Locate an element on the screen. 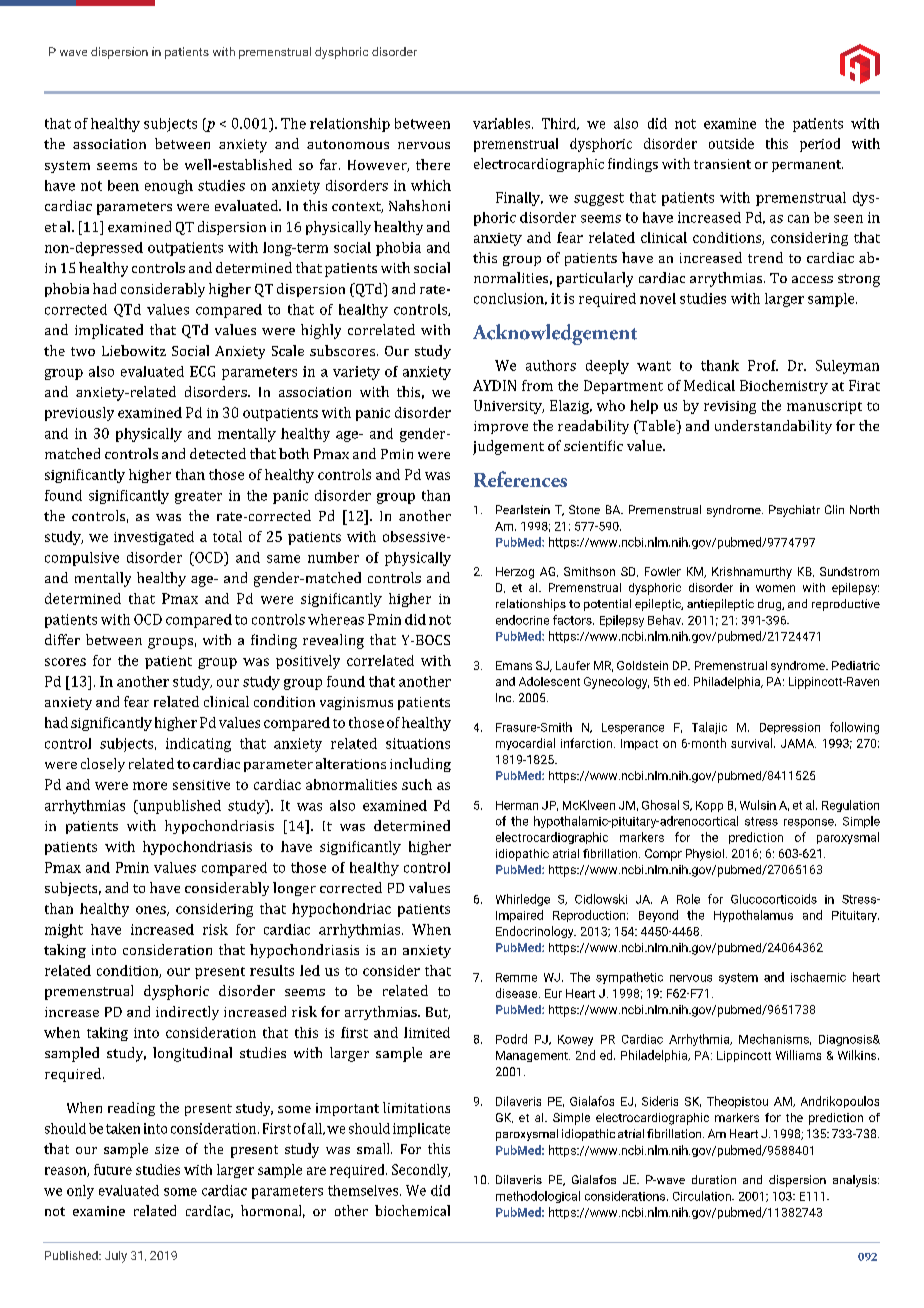  biochemical is located at coordinates (412, 1210).
